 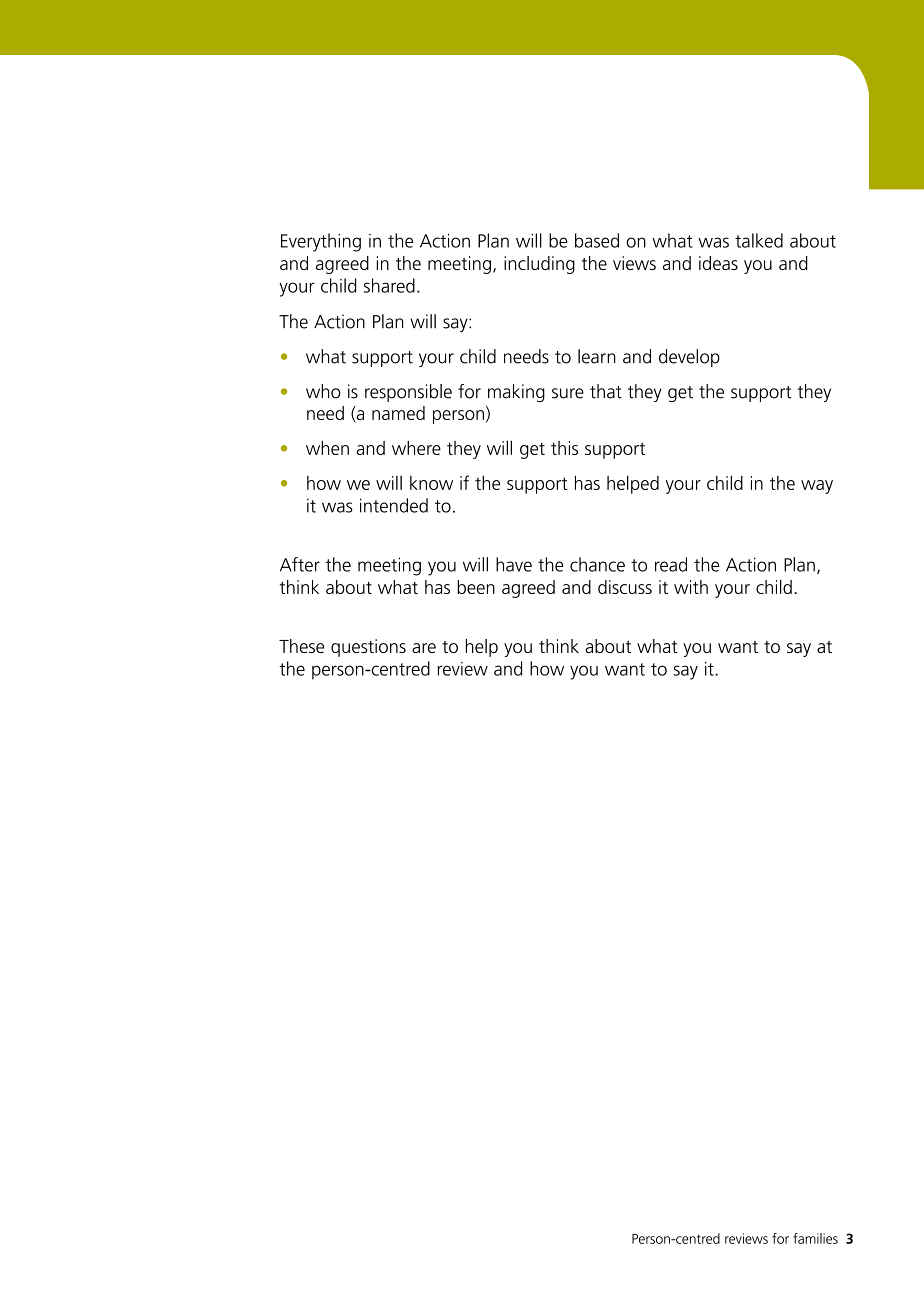 What do you see at coordinates (759, 240) in the screenshot?
I see `talked` at bounding box center [759, 240].
